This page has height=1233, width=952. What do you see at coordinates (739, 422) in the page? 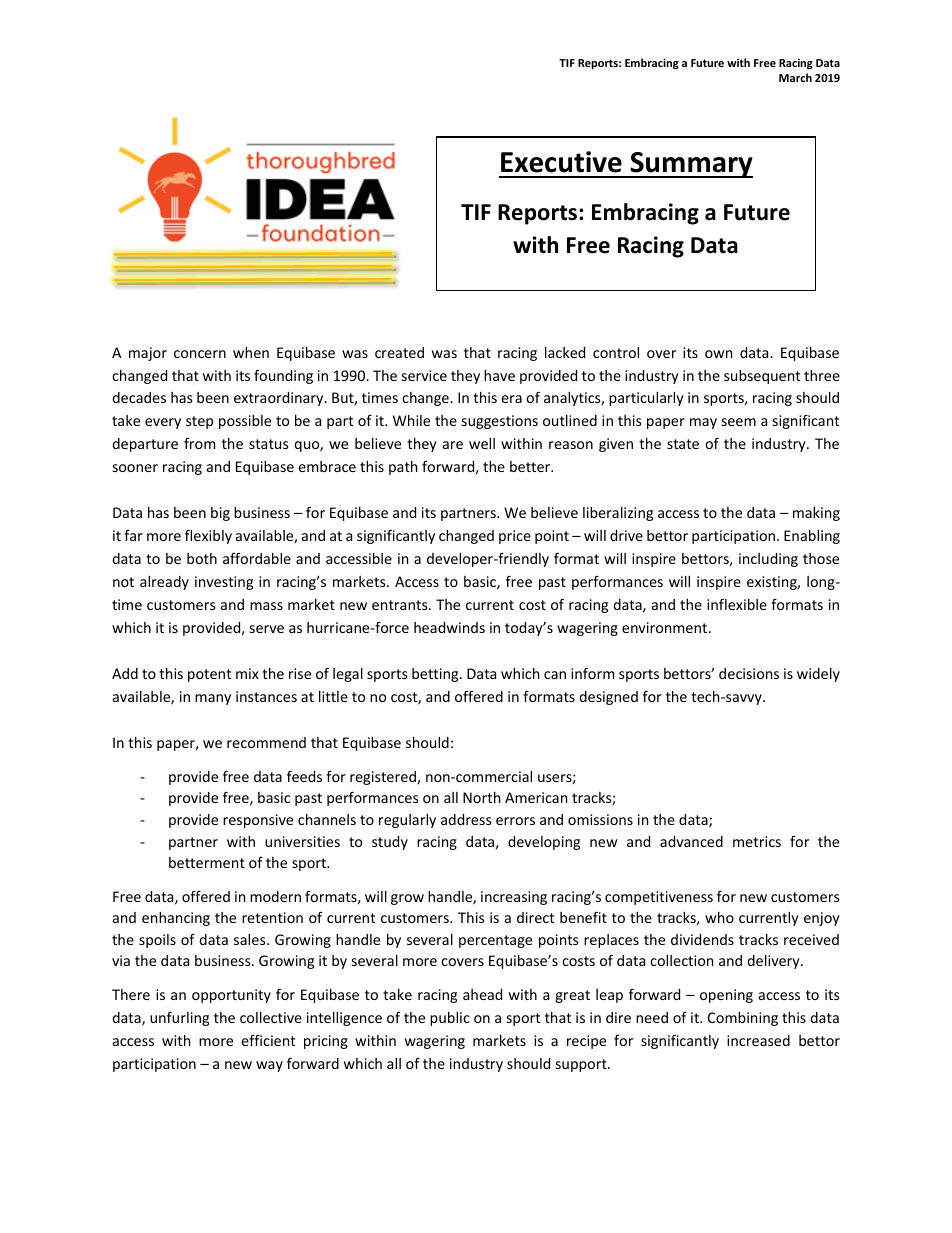
I see `seem` at bounding box center [739, 422].
